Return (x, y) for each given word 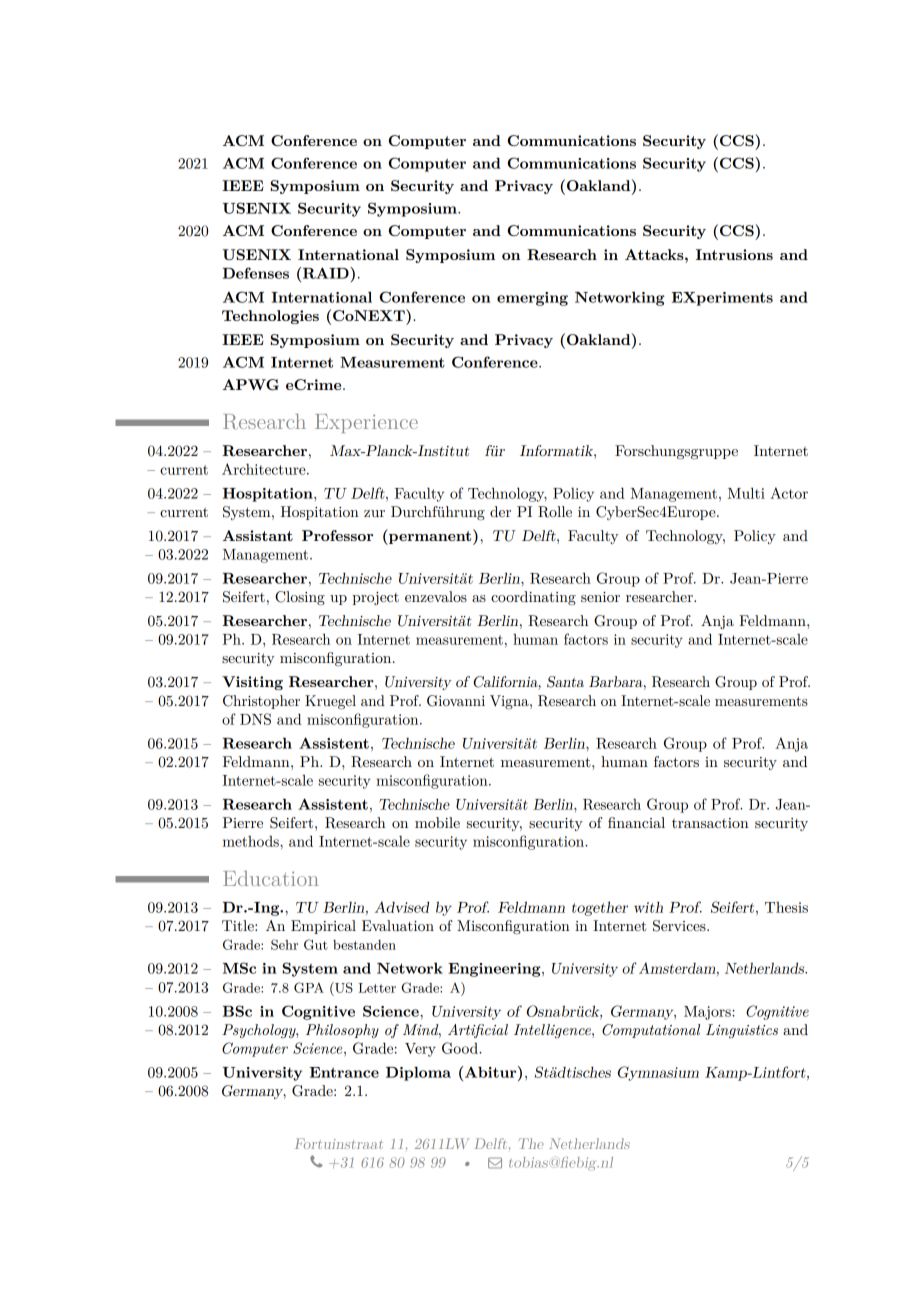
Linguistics (742, 1031)
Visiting (252, 683)
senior (600, 597)
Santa (565, 682)
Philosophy (342, 1031)
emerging (532, 299)
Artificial (478, 1031)
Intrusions (734, 254)
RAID (327, 273)
